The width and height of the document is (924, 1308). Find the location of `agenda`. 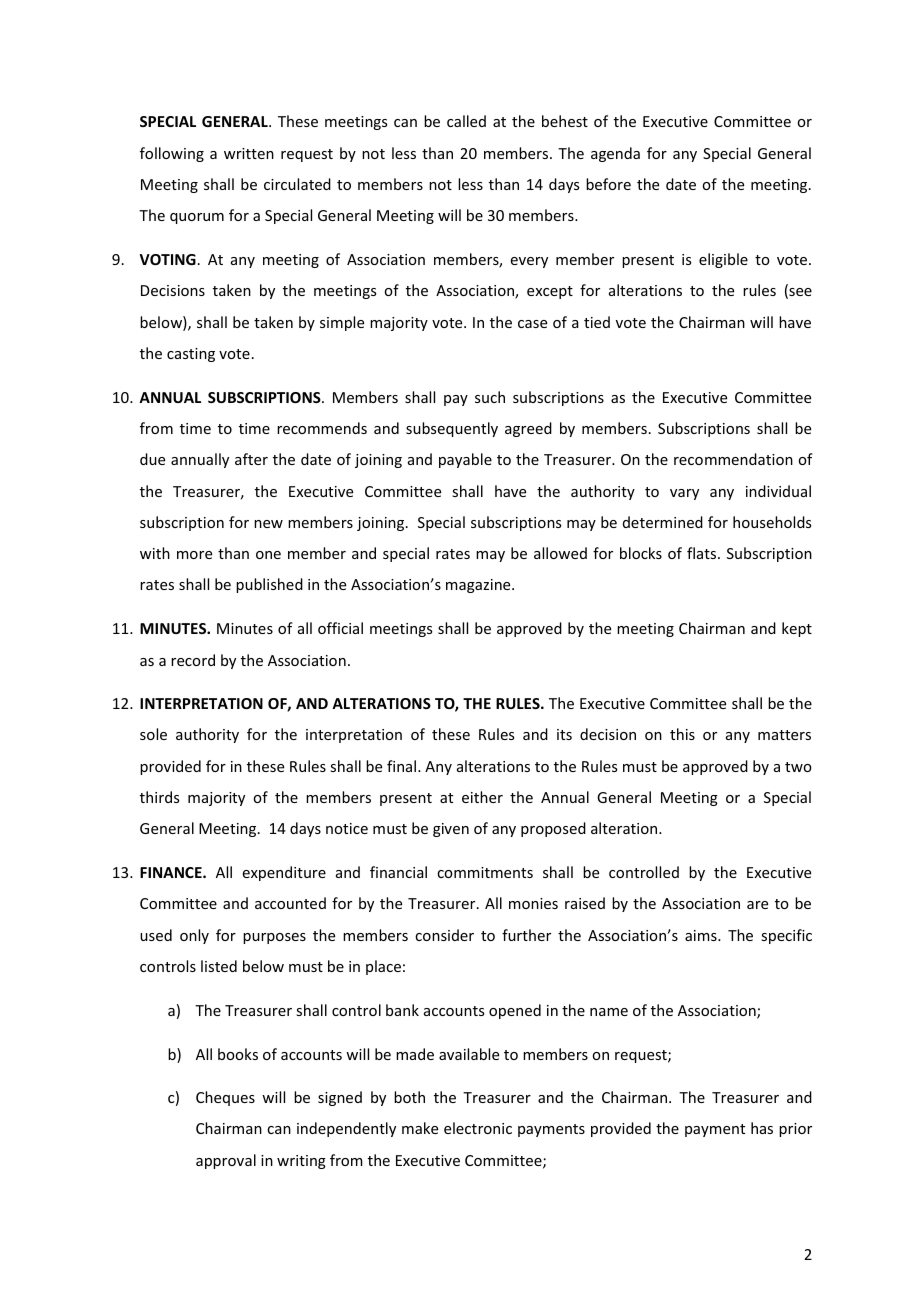

agenda is located at coordinates (615, 154).
